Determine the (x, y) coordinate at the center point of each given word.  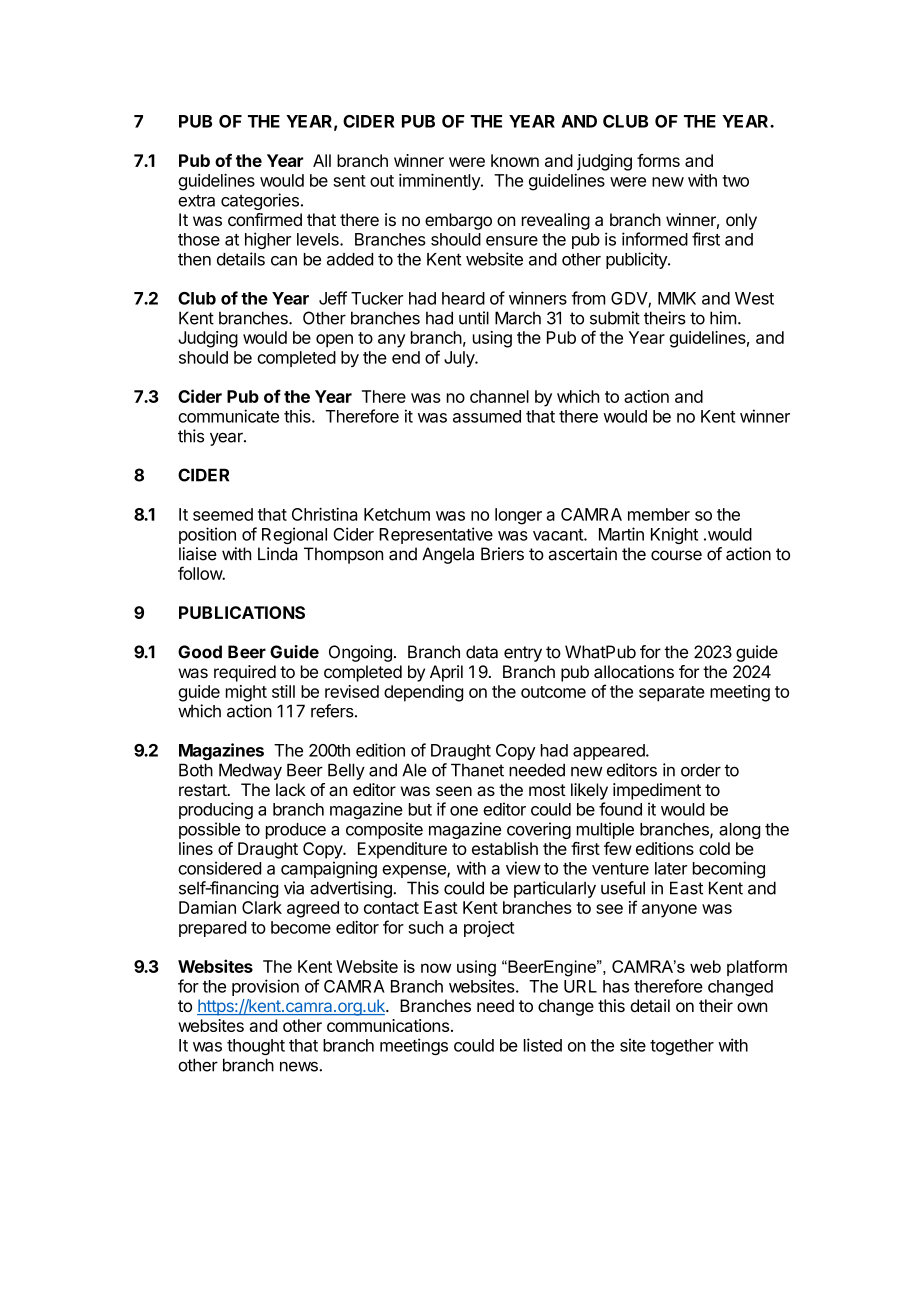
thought (256, 1047)
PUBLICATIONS (242, 612)
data (482, 652)
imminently (440, 181)
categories (260, 201)
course (676, 555)
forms (658, 160)
